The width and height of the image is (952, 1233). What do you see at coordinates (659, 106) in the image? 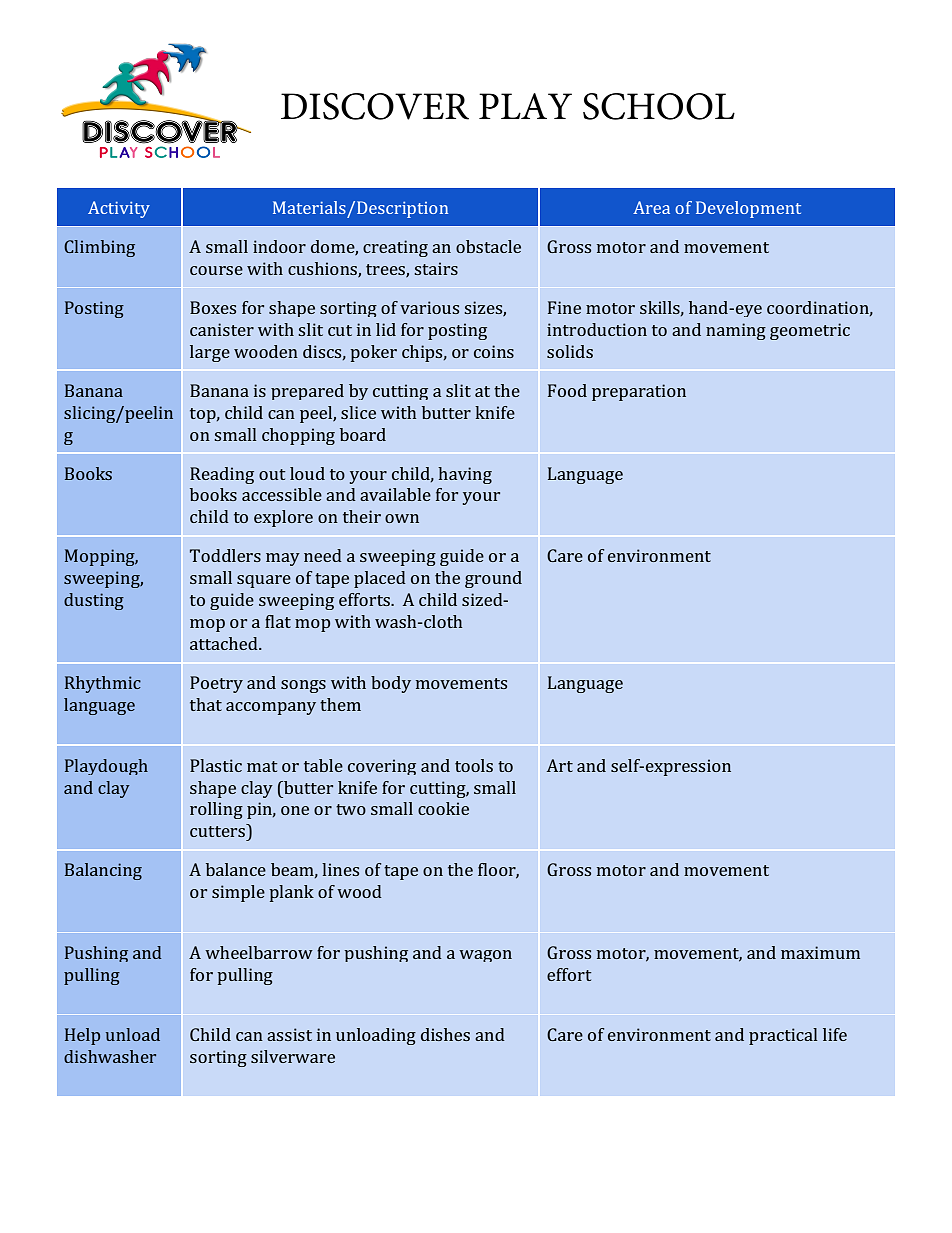
I see `SCHOOL` at bounding box center [659, 106].
